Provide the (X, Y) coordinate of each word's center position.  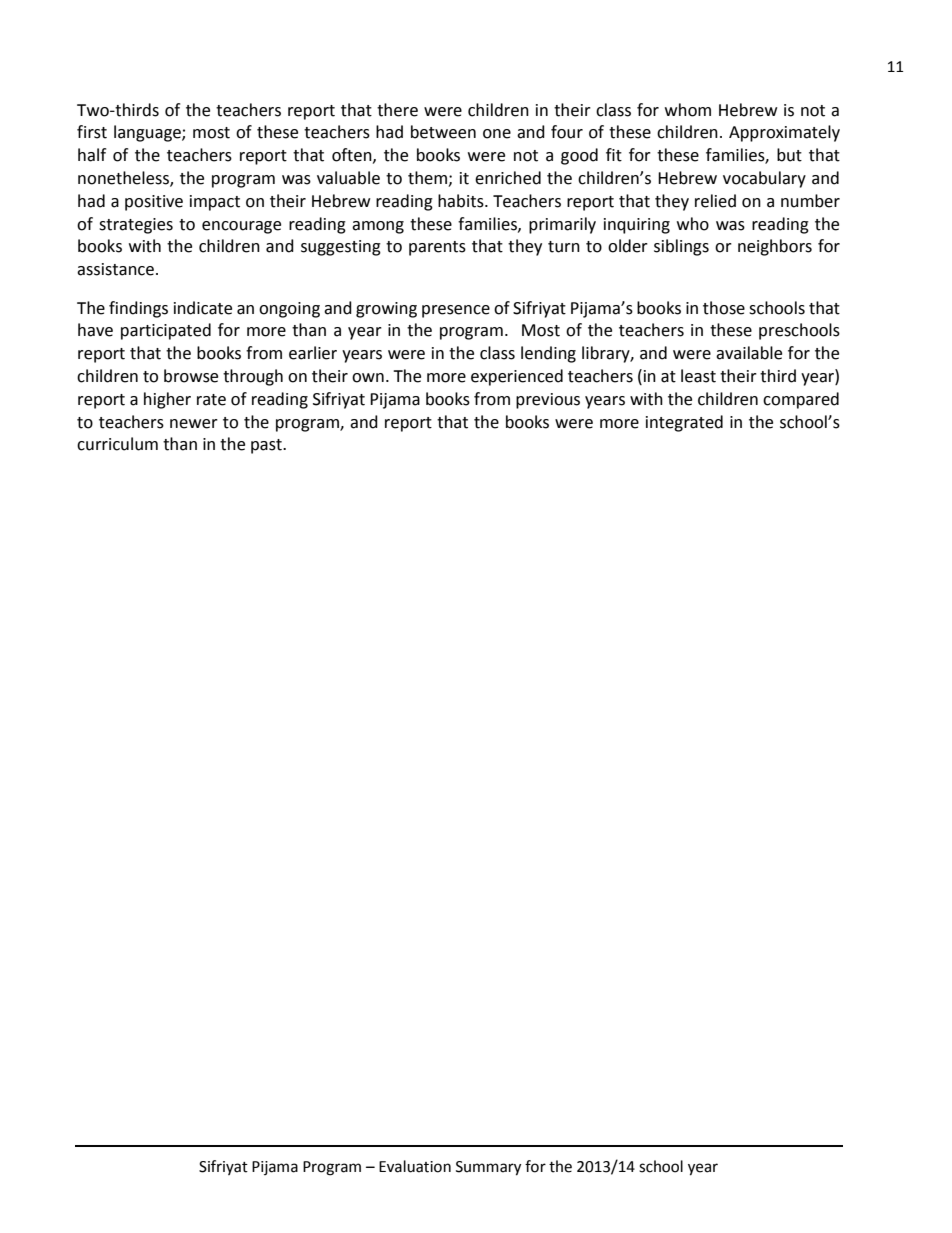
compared (801, 400)
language (148, 133)
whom (688, 110)
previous (548, 401)
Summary (488, 1168)
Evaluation (415, 1166)
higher (167, 400)
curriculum (117, 444)
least (698, 376)
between (443, 132)
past (267, 446)
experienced (517, 377)
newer (194, 424)
